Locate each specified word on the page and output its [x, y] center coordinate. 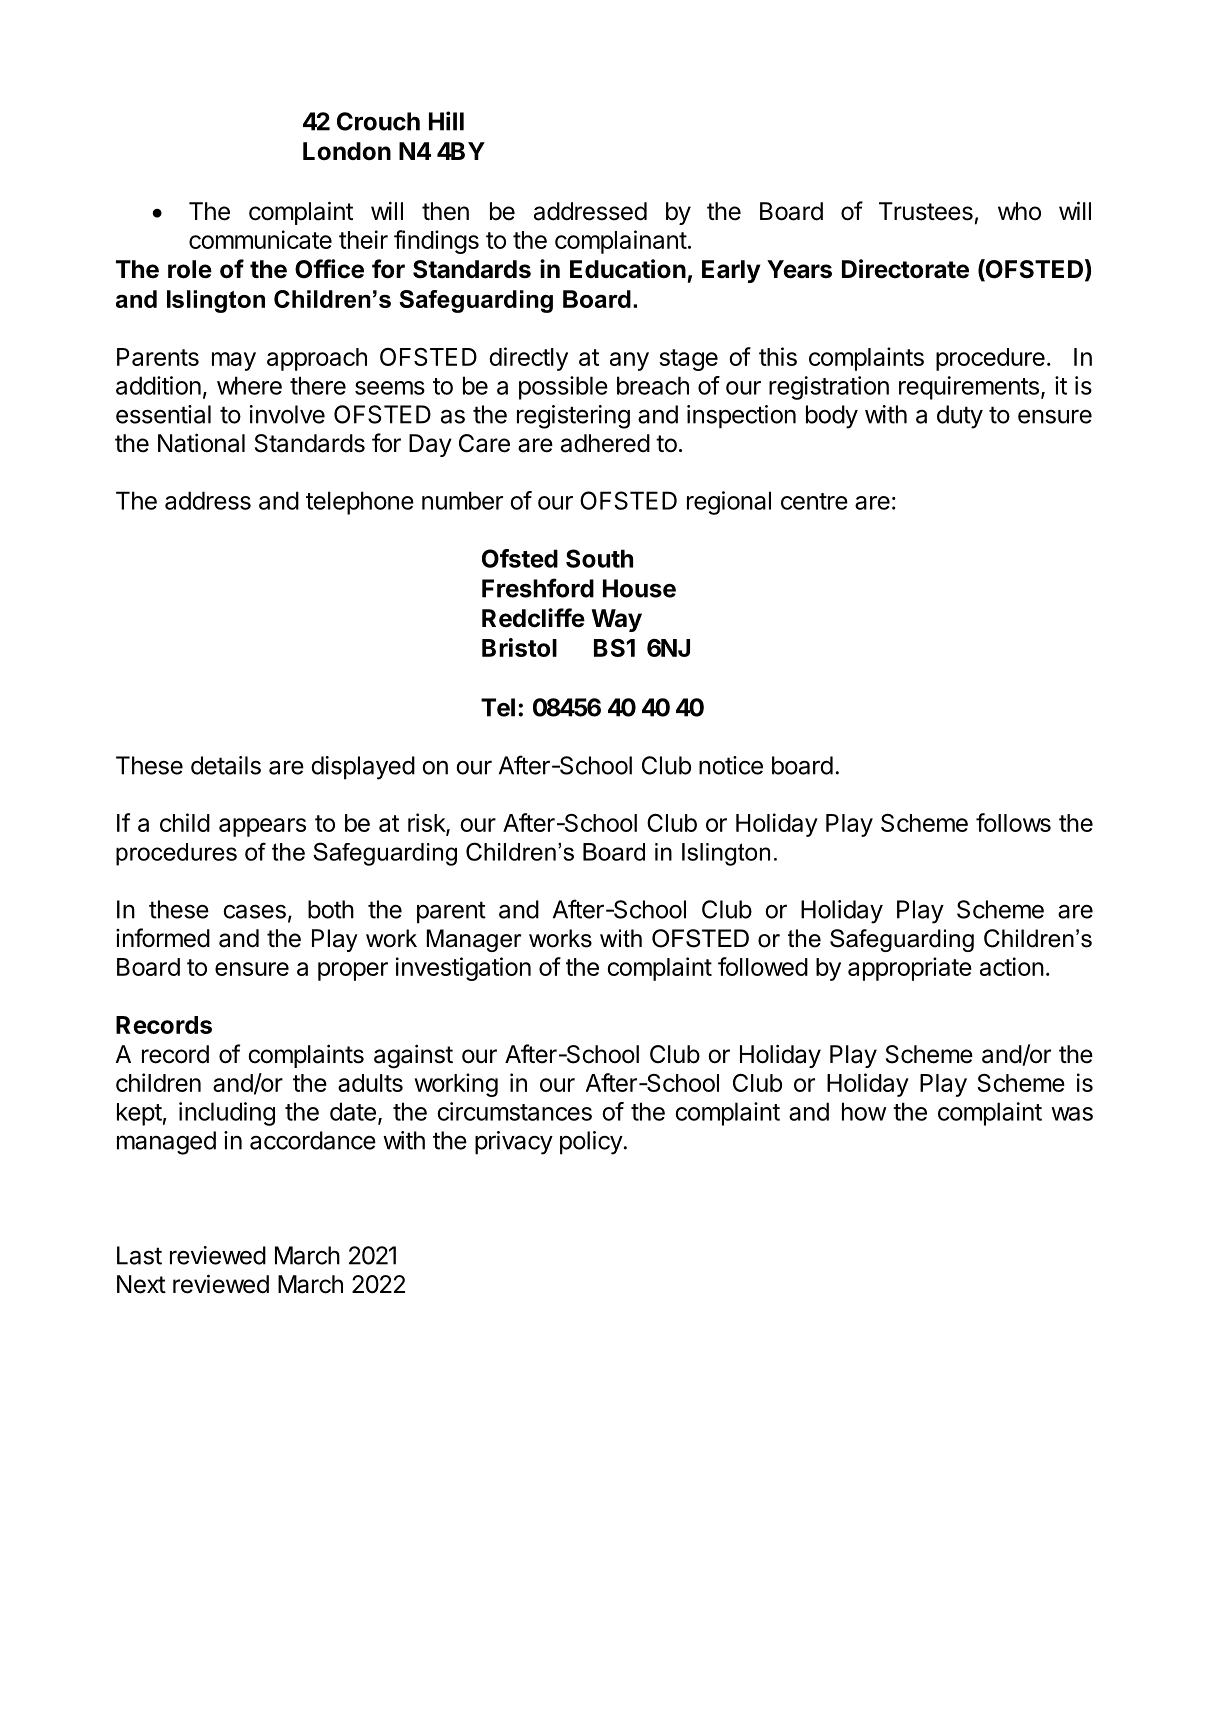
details [226, 765]
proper [353, 971]
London [347, 151]
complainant [621, 242]
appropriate [910, 969]
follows [1013, 822]
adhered [605, 443]
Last [139, 1255]
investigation [463, 969]
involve [287, 414]
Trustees [926, 211]
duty [960, 417]
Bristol [519, 647]
